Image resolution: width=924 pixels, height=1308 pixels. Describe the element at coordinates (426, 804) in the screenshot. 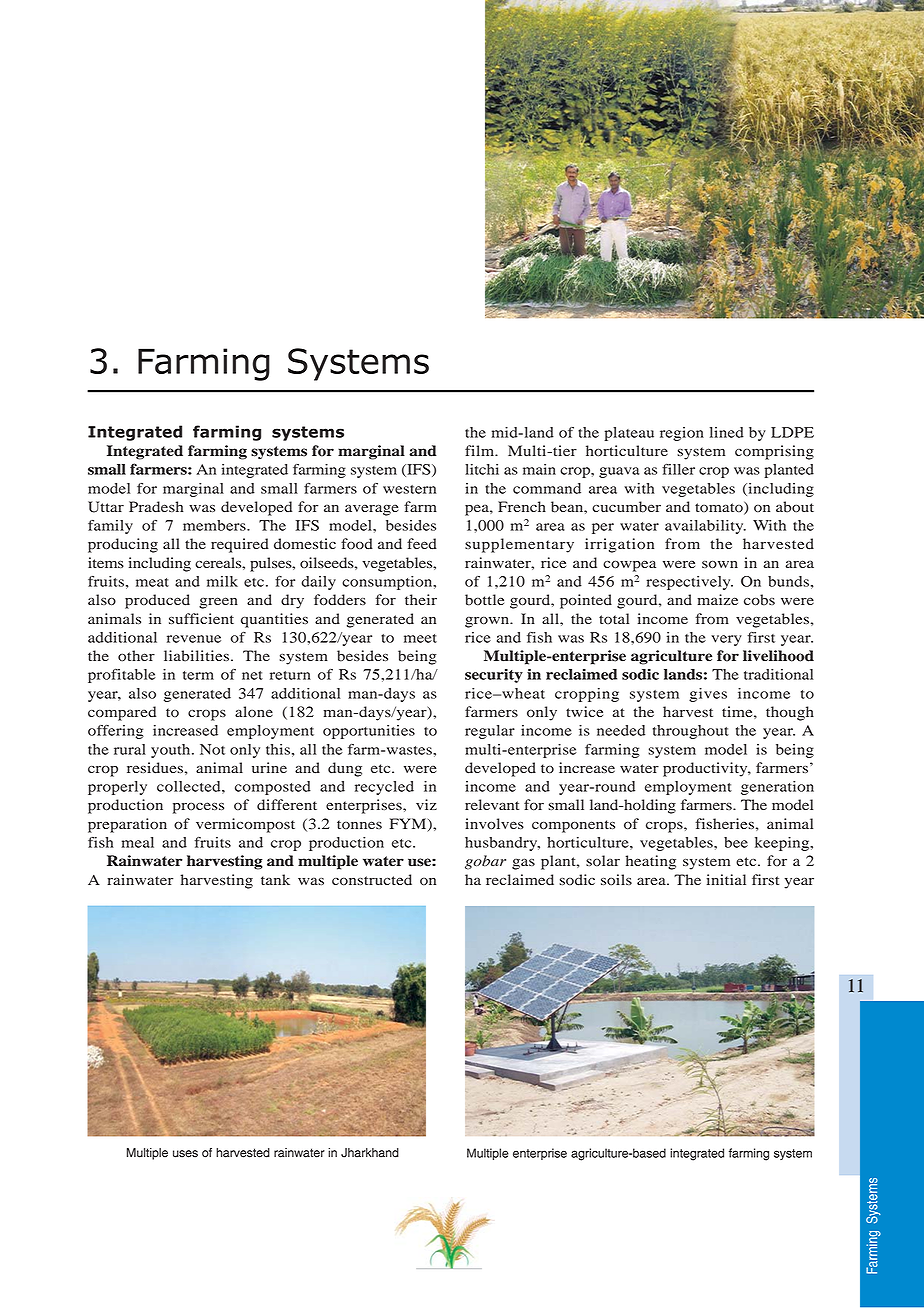

I see `viz` at that location.
